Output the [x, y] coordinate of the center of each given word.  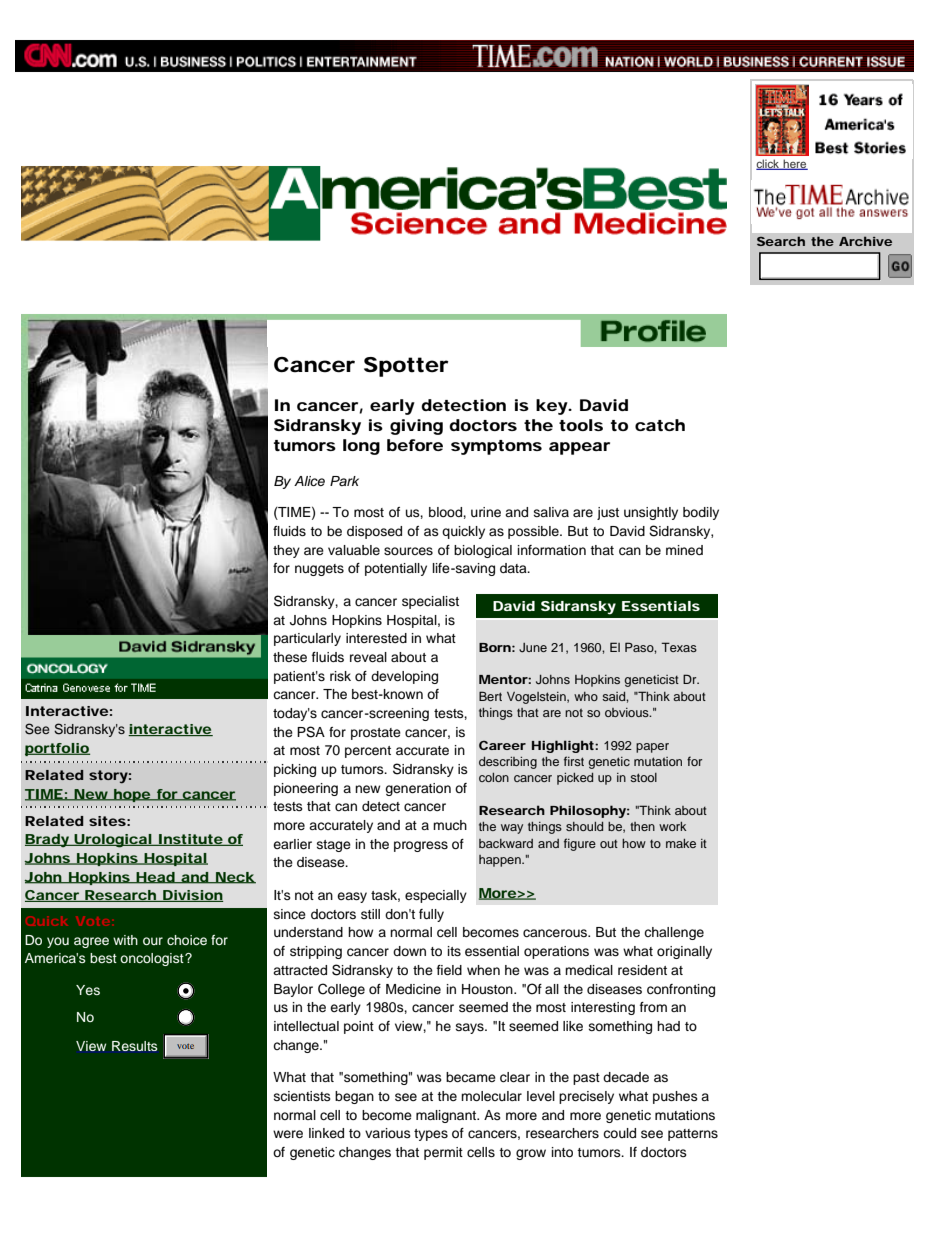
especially [436, 896]
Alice [309, 481]
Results [135, 1046]
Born [495, 647]
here [795, 164]
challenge [674, 933]
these [290, 657]
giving [416, 427]
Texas [679, 647]
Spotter [406, 367]
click [769, 164]
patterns [693, 1135]
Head [155, 878]
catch [660, 425]
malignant [447, 1116]
